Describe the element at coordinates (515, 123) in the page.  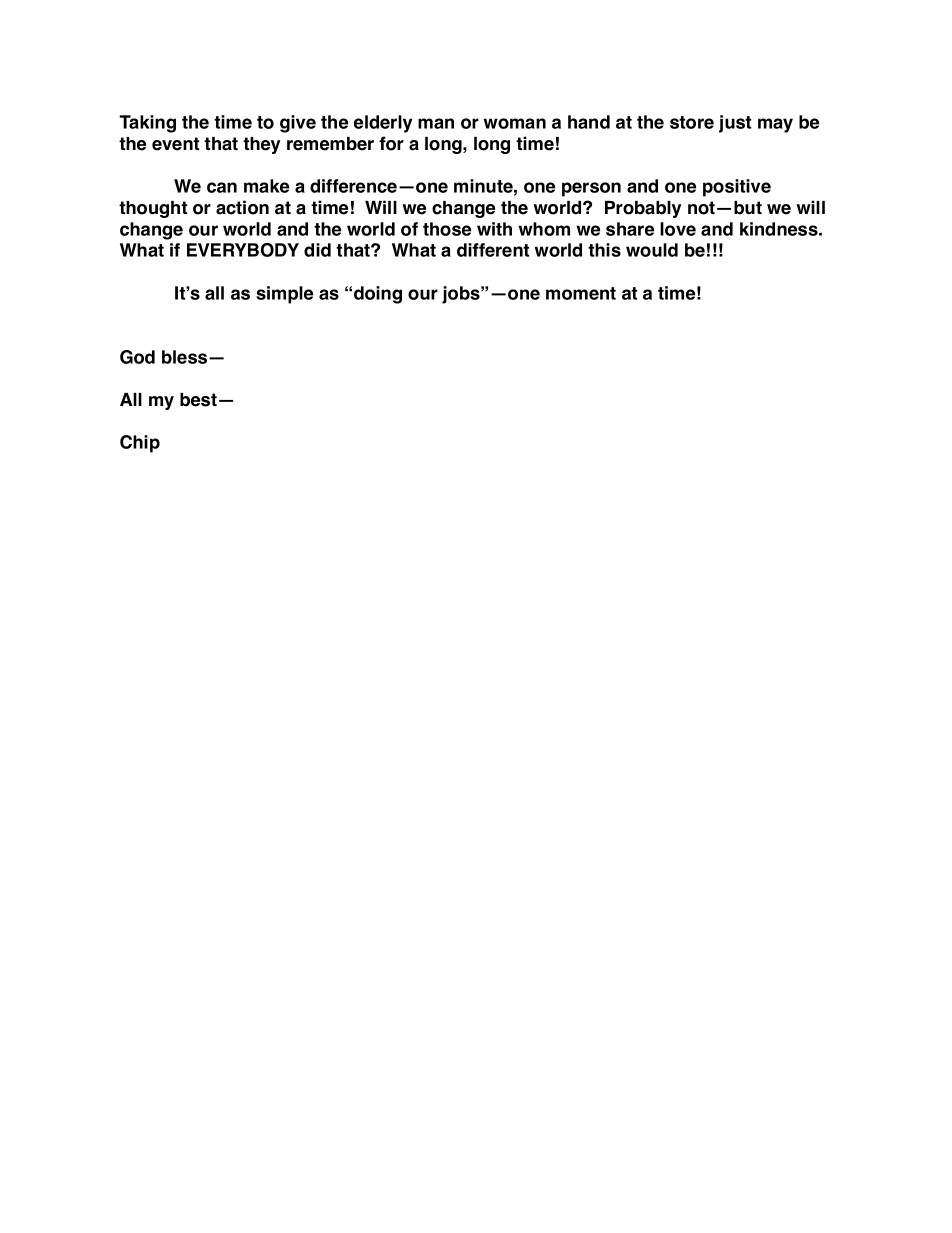
I see `woman` at that location.
